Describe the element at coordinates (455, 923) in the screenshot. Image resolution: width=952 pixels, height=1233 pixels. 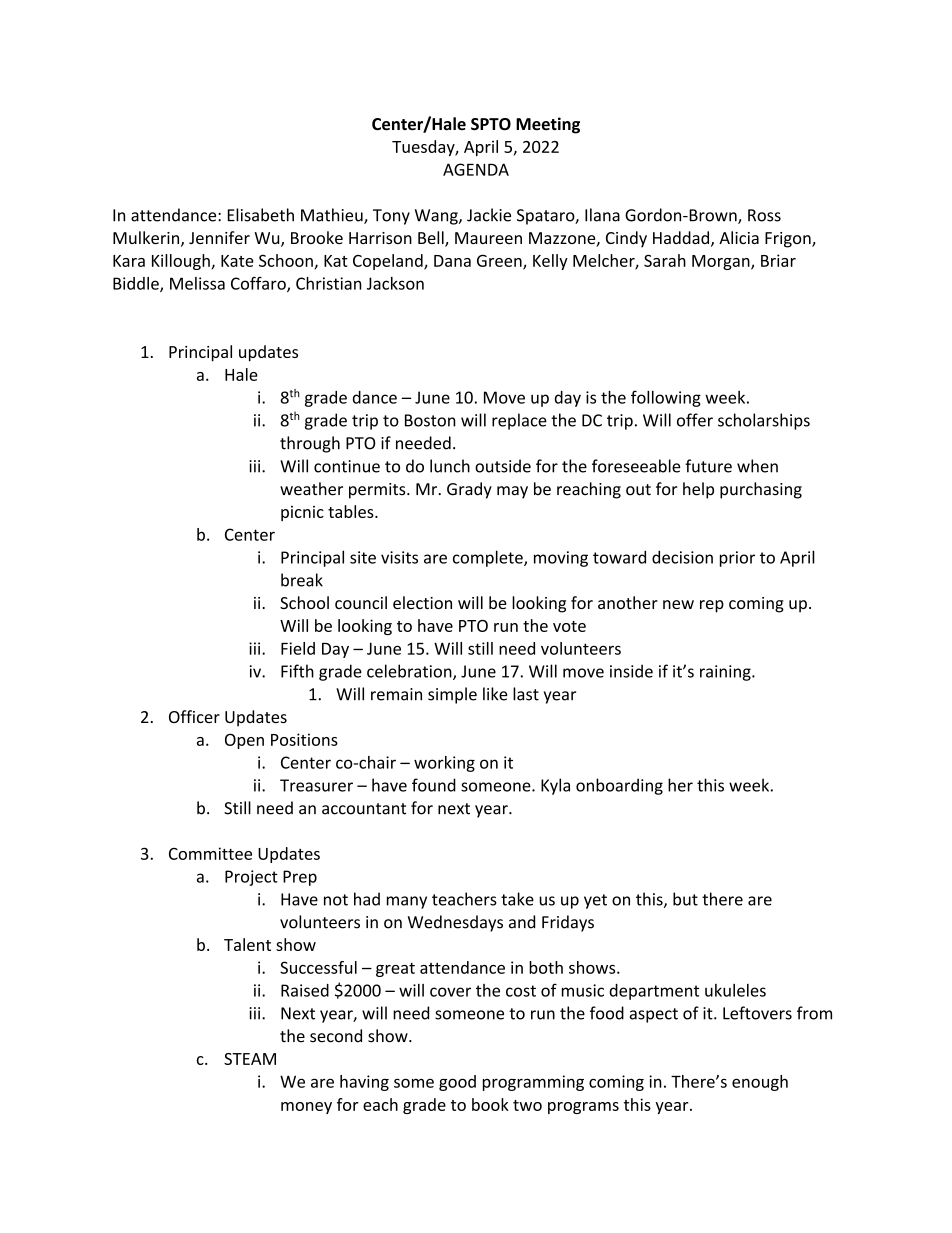
I see `Wednesdays` at that location.
